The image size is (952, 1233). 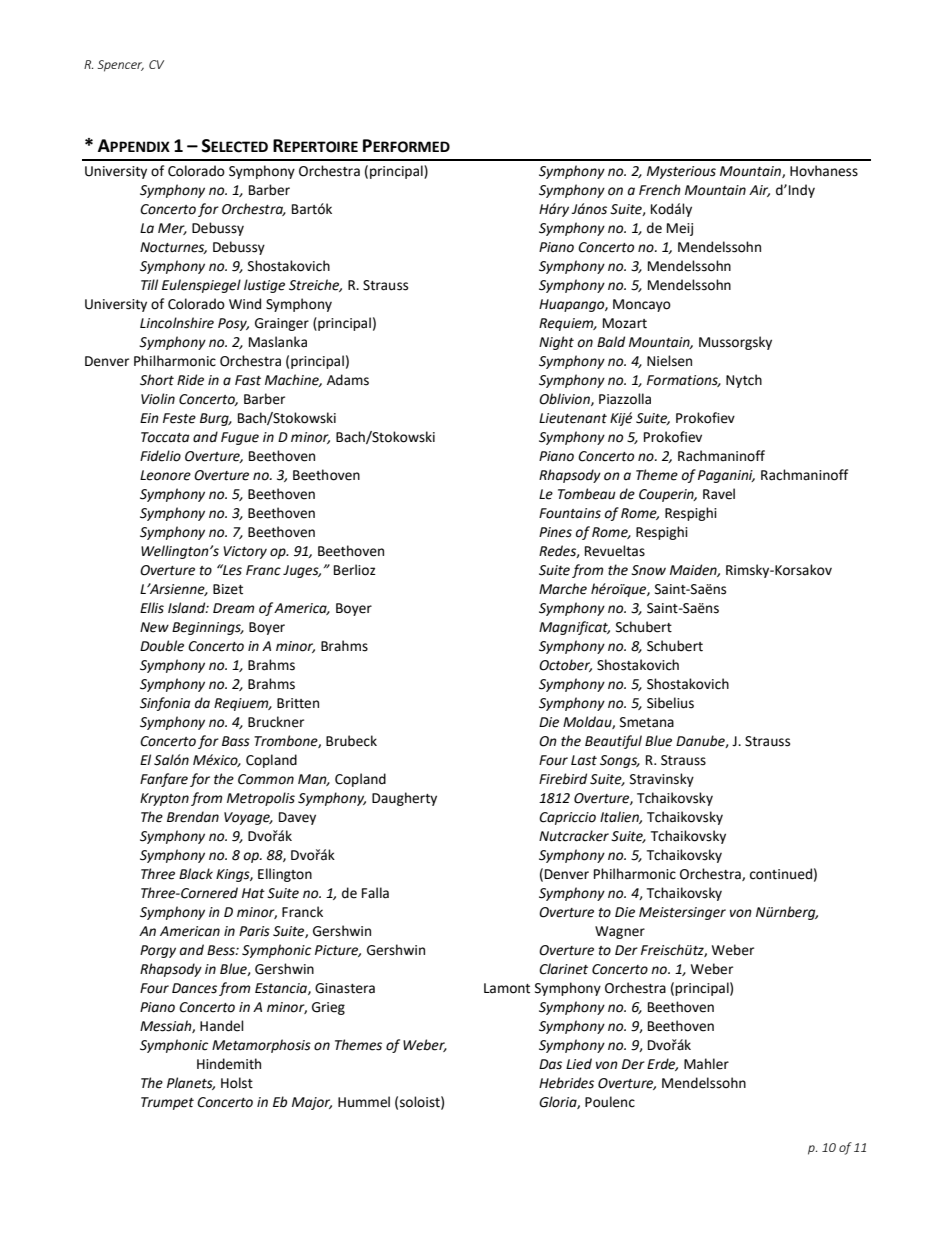 What do you see at coordinates (669, 361) in the image?
I see `Nielsen` at bounding box center [669, 361].
